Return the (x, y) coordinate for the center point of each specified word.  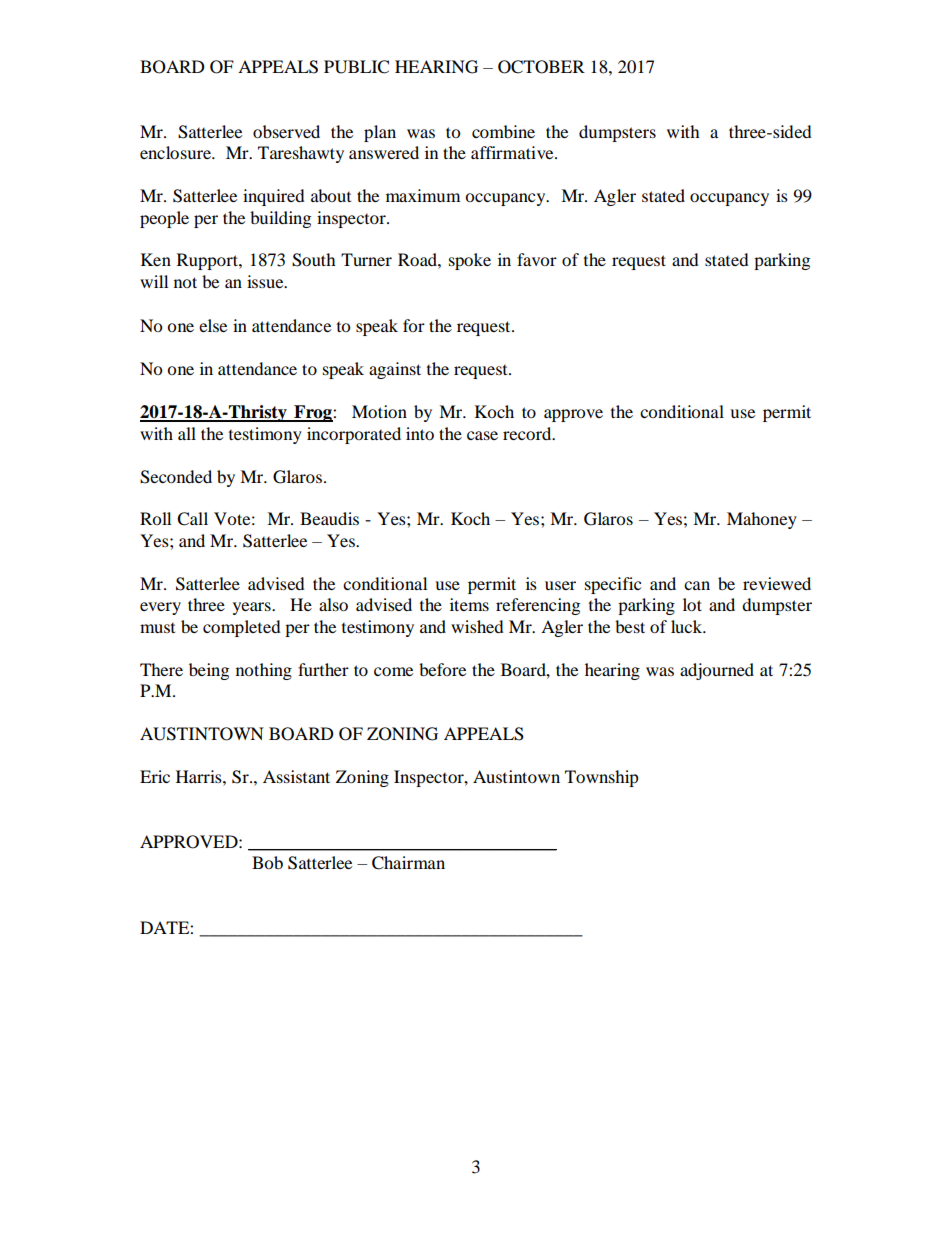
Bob (267, 862)
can (697, 585)
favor (537, 259)
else (213, 325)
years (253, 608)
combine (503, 131)
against (395, 370)
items (469, 604)
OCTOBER (541, 67)
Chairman (408, 863)
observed (286, 131)
